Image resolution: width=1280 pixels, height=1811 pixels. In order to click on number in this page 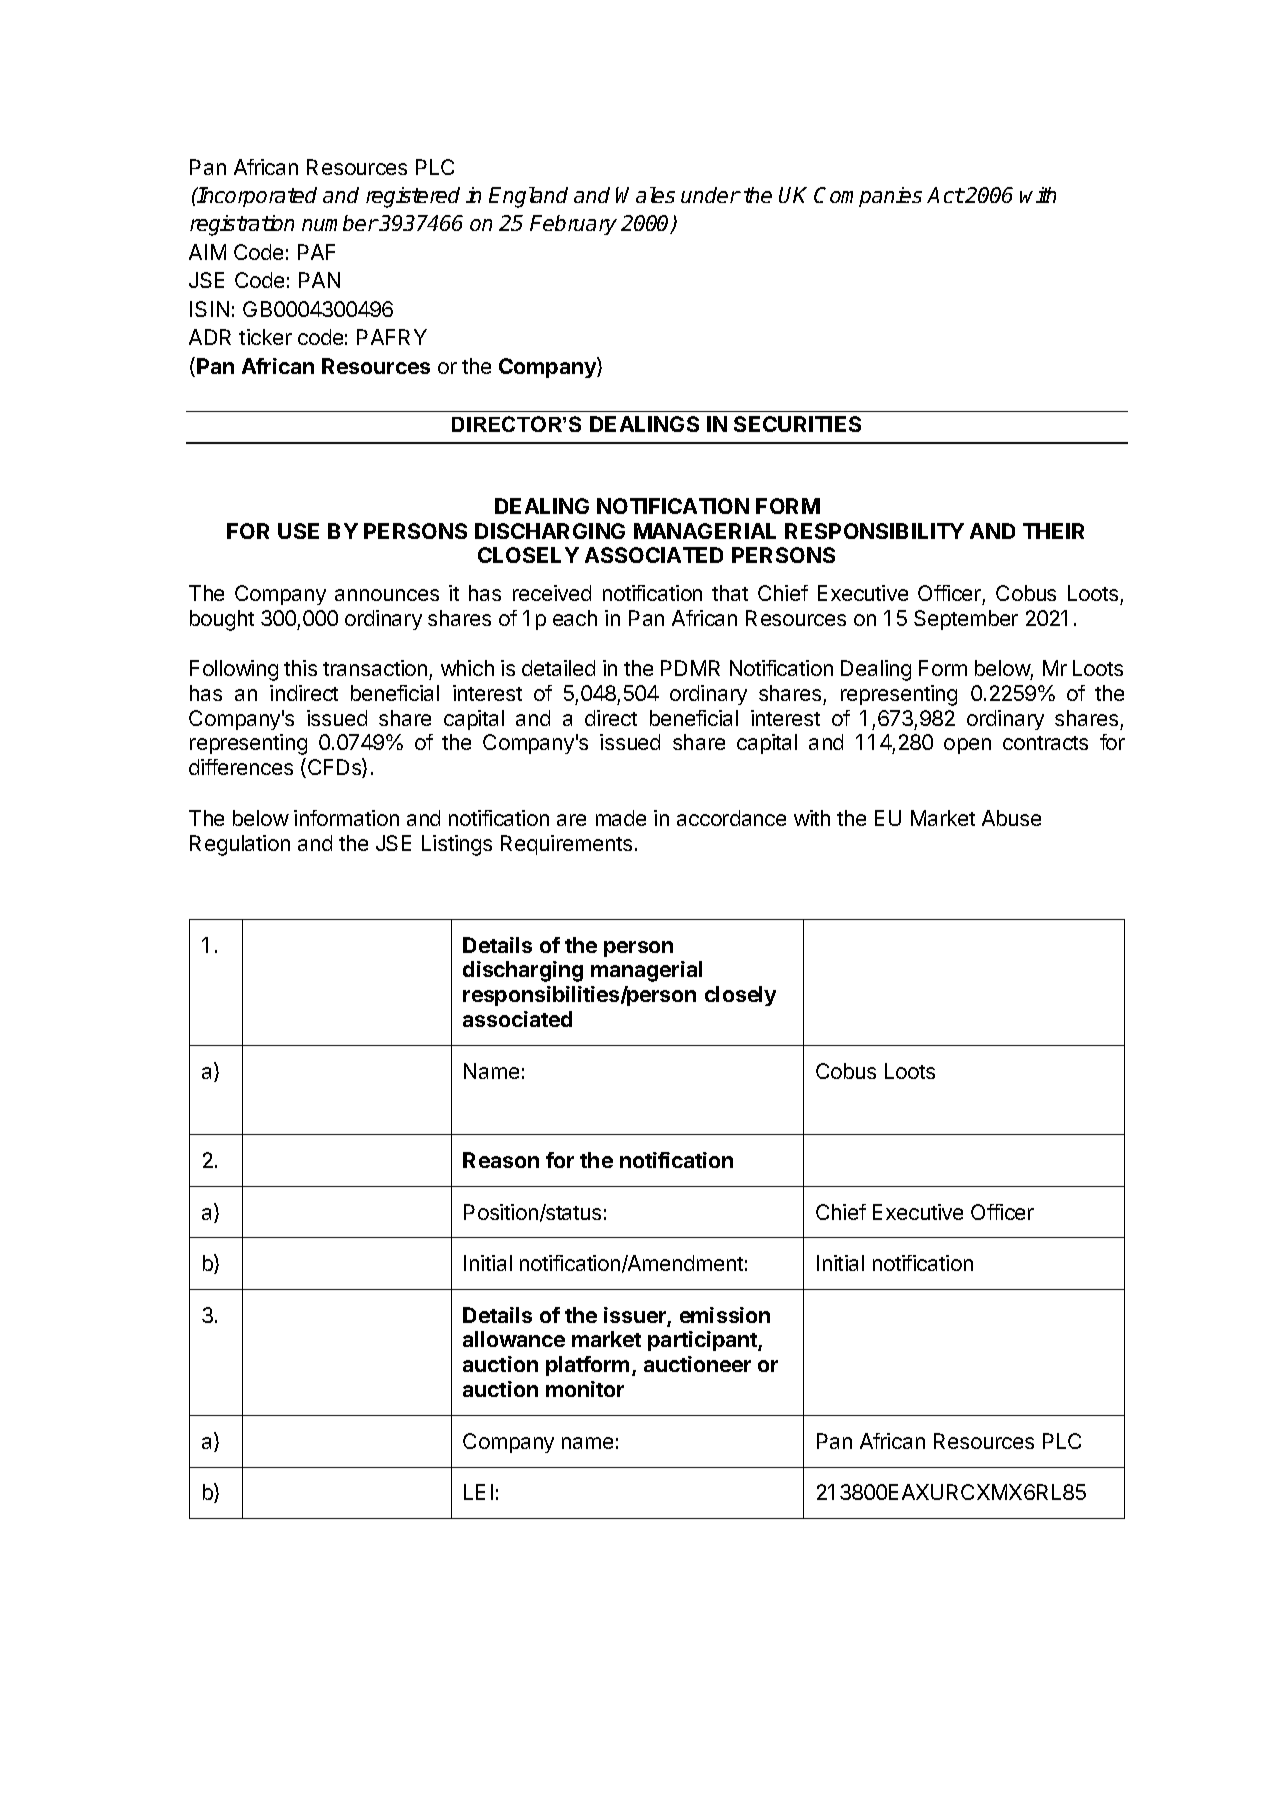, I will do `click(340, 223)`.
